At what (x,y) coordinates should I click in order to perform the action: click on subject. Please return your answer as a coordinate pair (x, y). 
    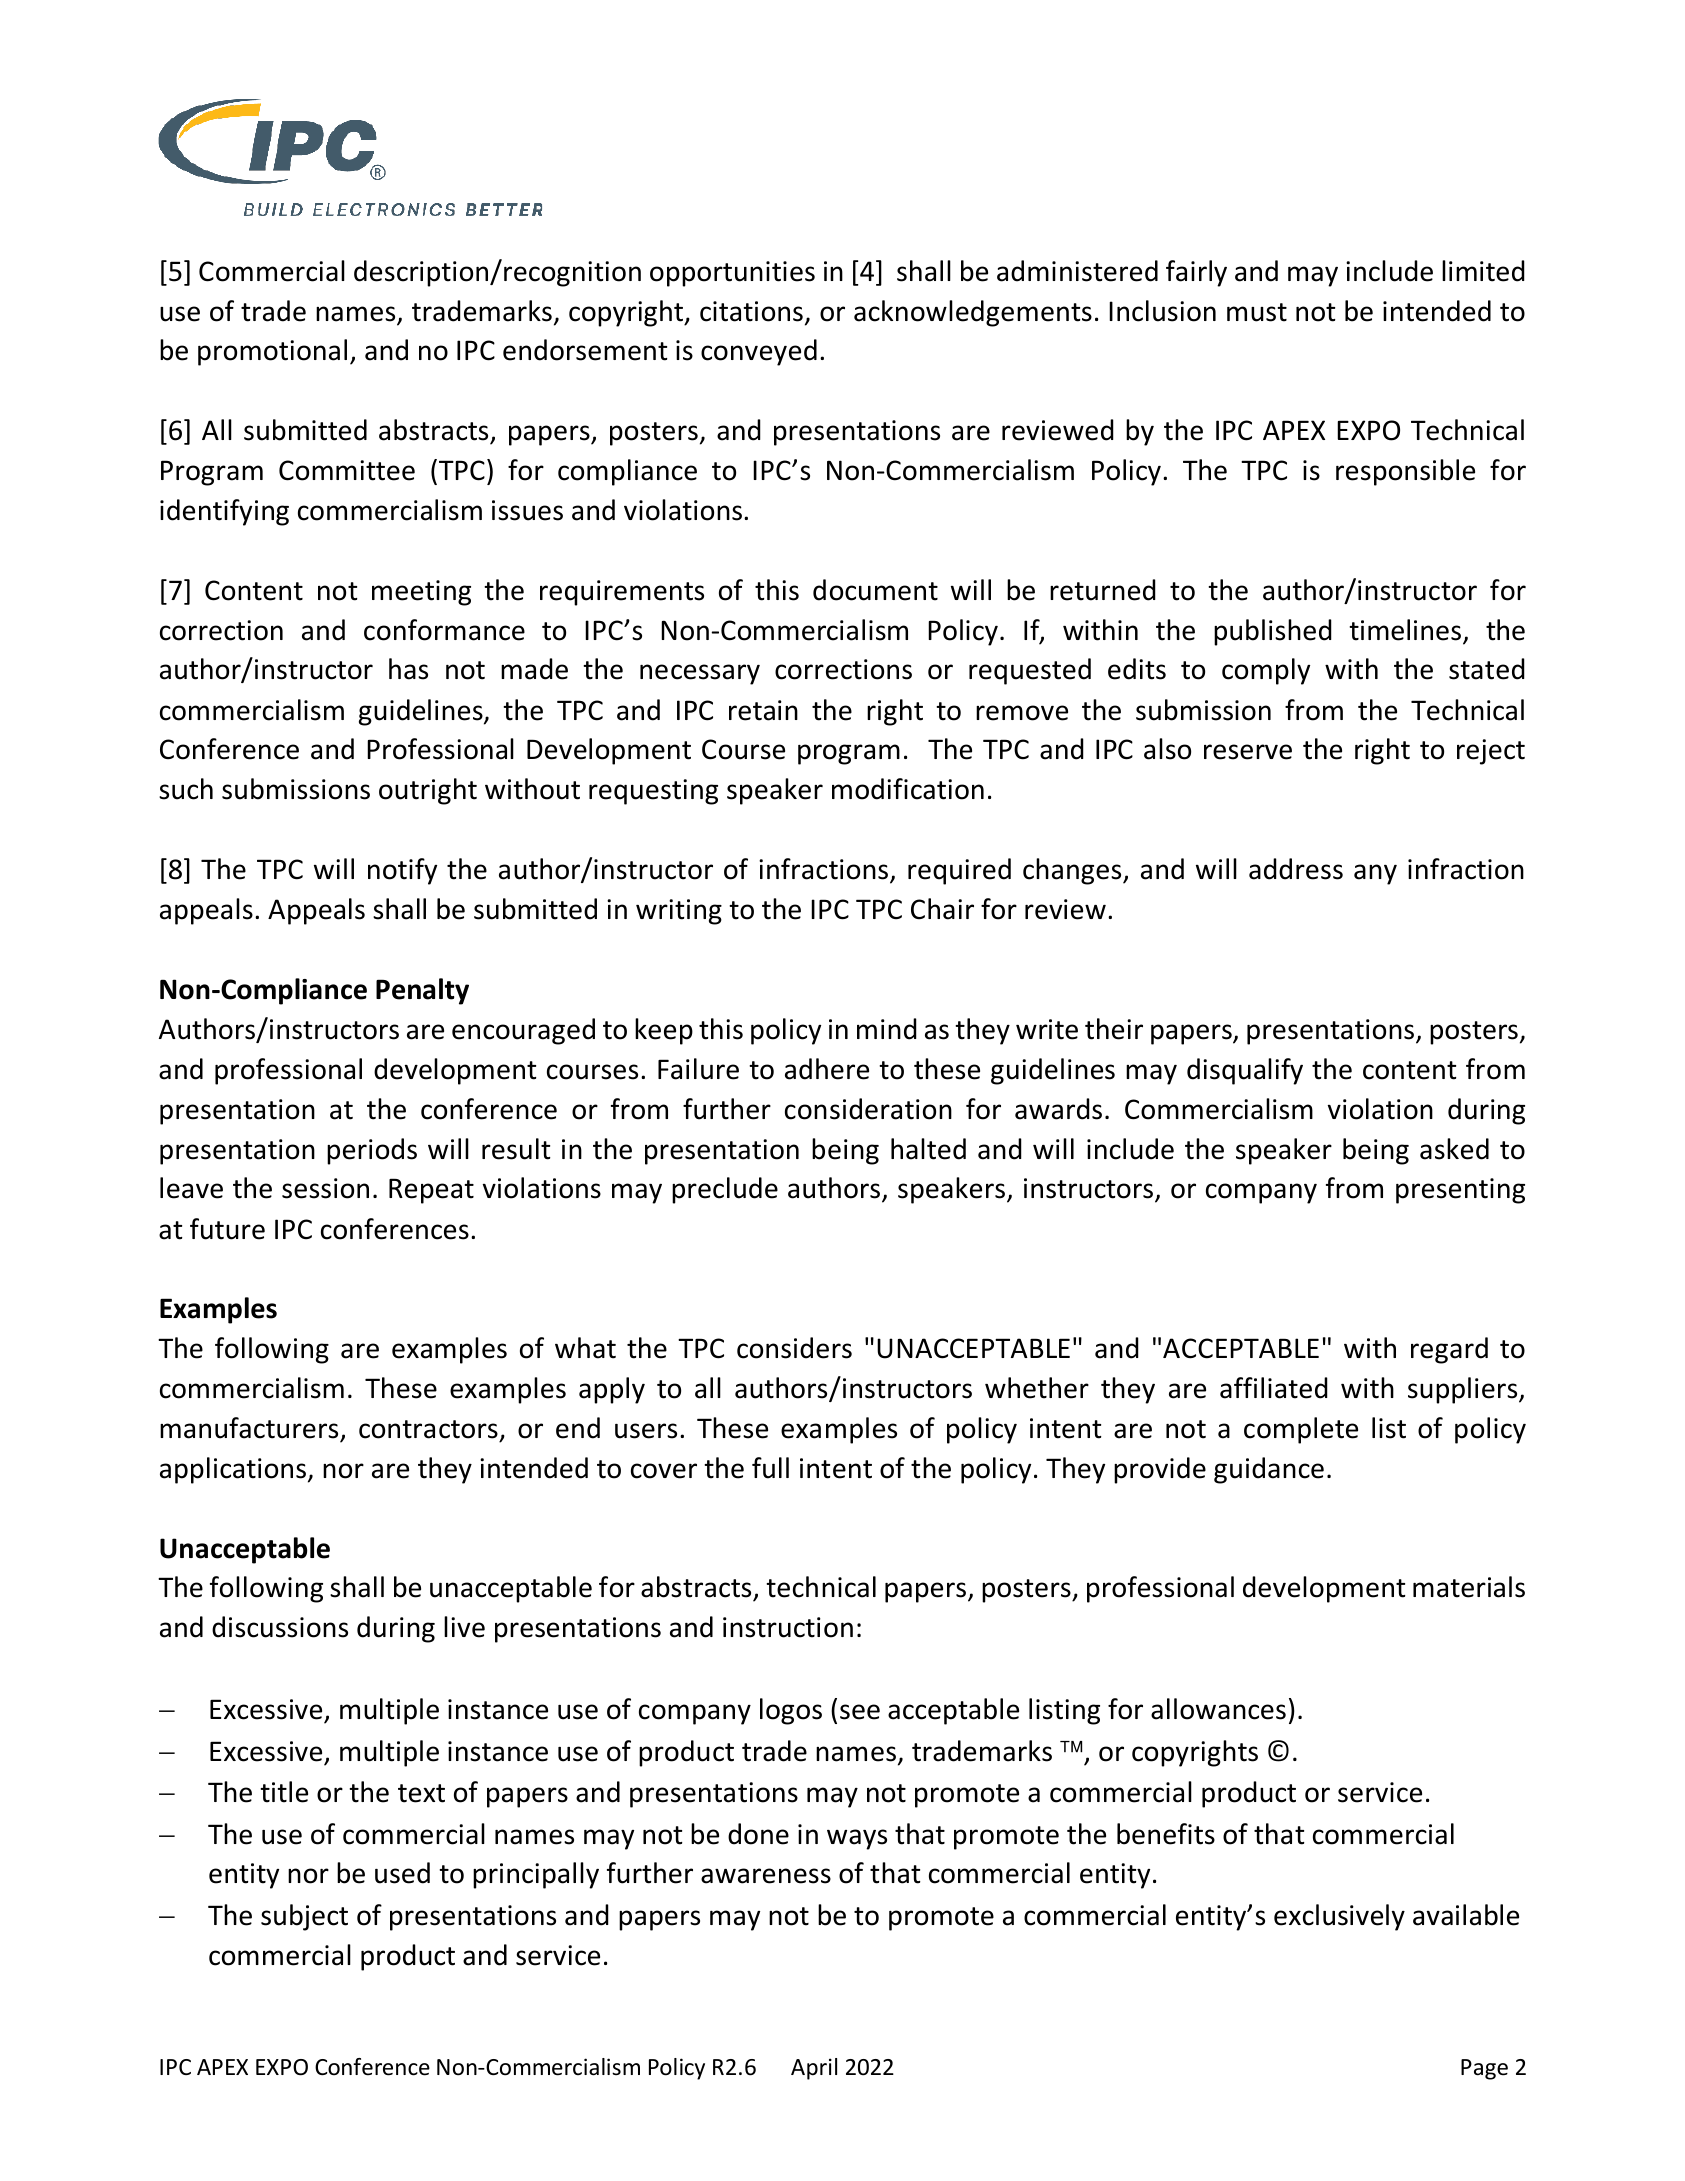
    Looking at the image, I should click on (304, 1917).
